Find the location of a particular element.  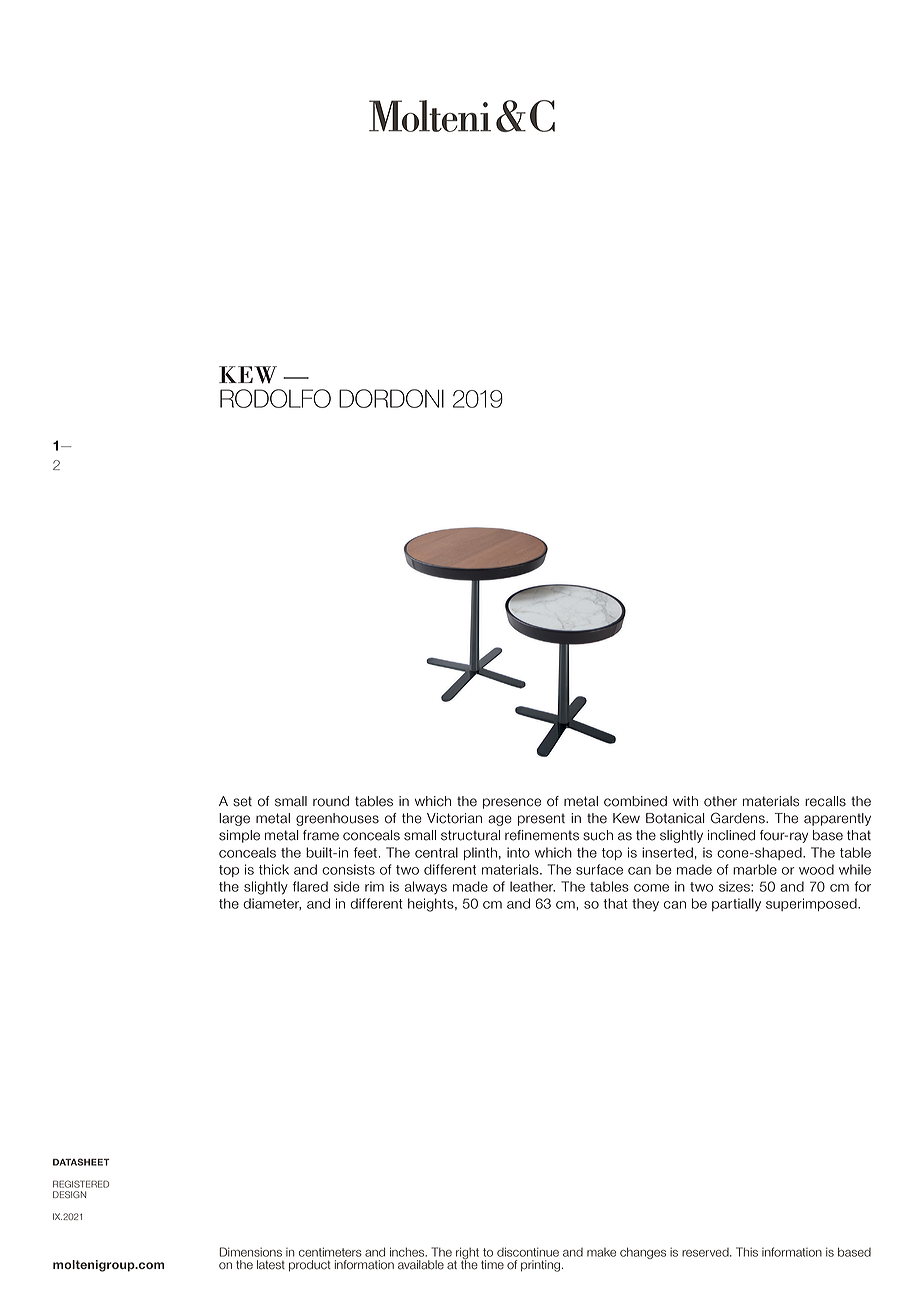

set is located at coordinates (242, 801).
